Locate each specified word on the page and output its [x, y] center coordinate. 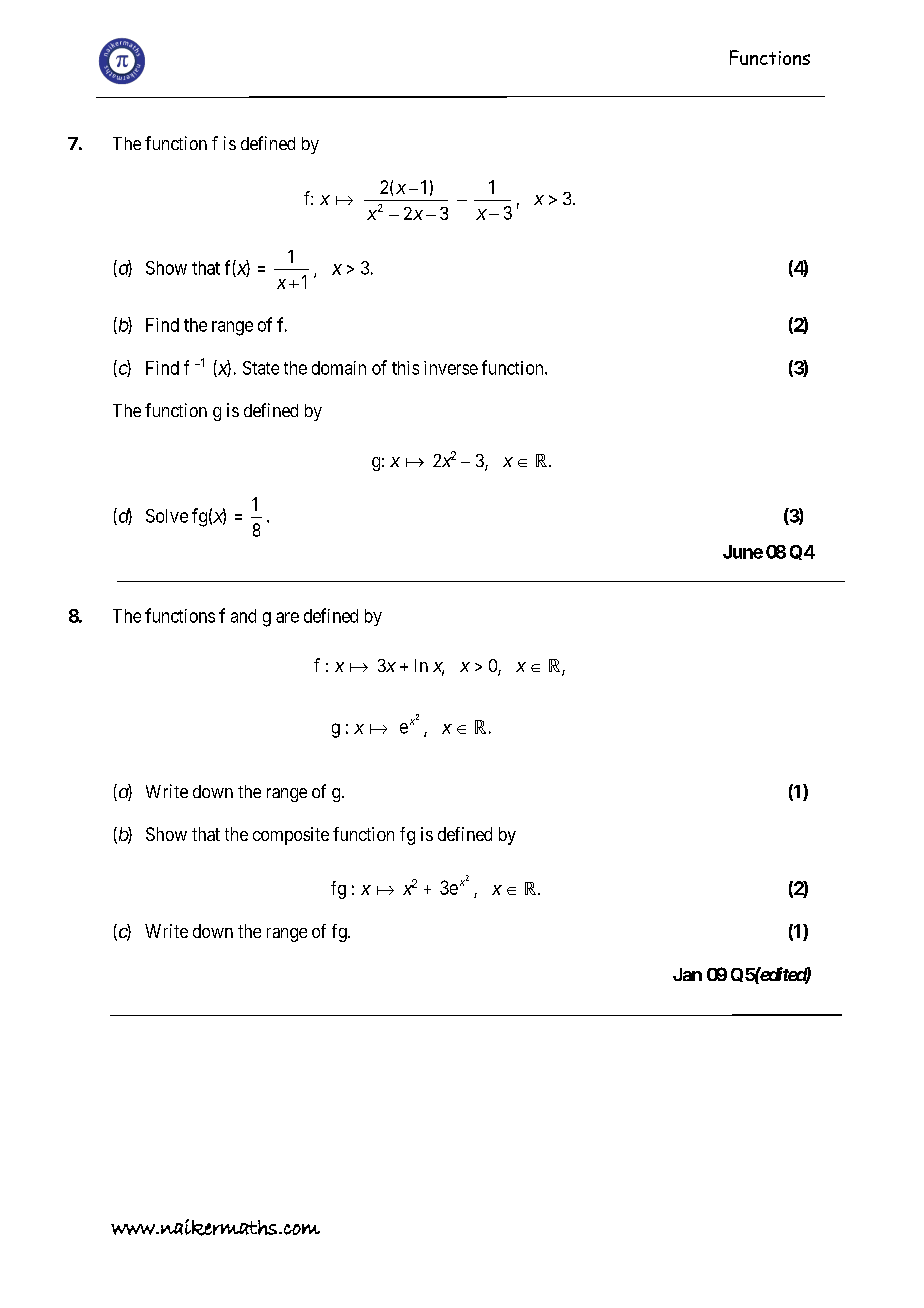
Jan [687, 974]
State [261, 368]
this [405, 368]
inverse [451, 368]
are [287, 617]
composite [291, 836]
